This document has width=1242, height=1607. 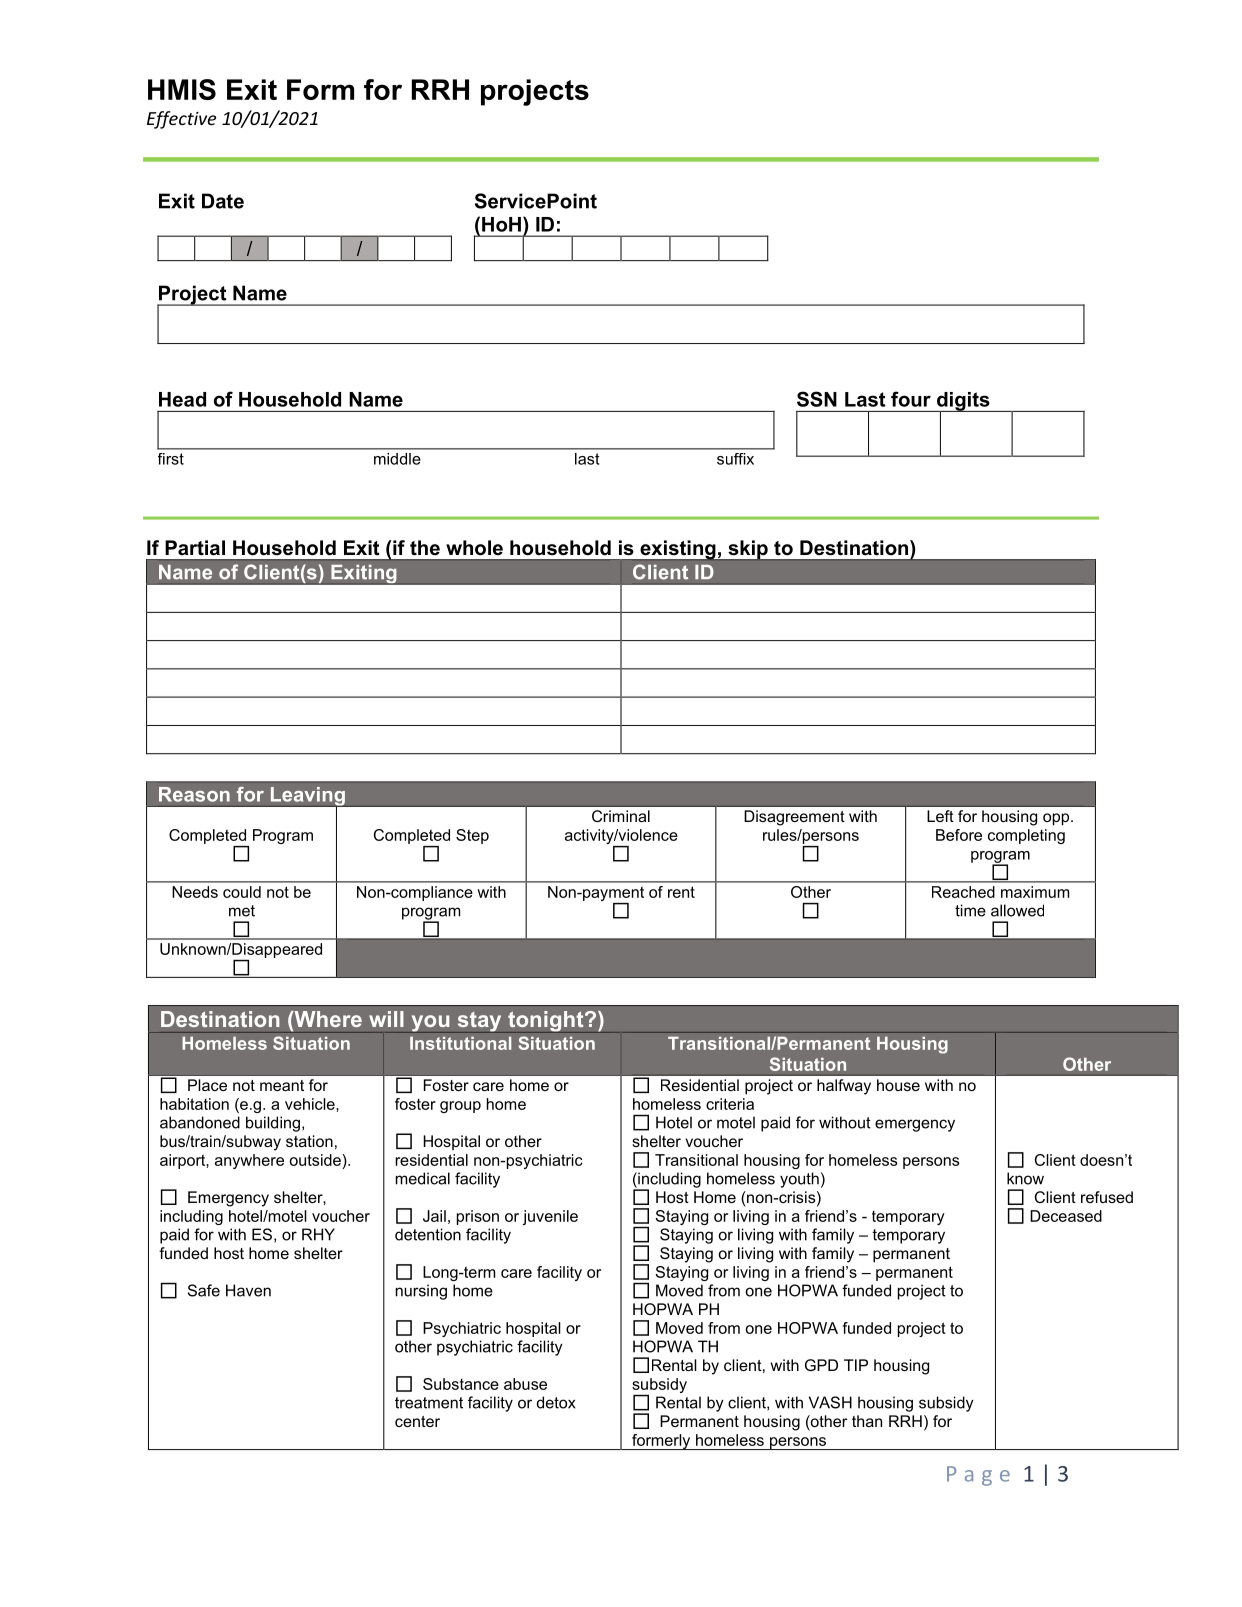 I want to click on center, so click(x=417, y=1421).
